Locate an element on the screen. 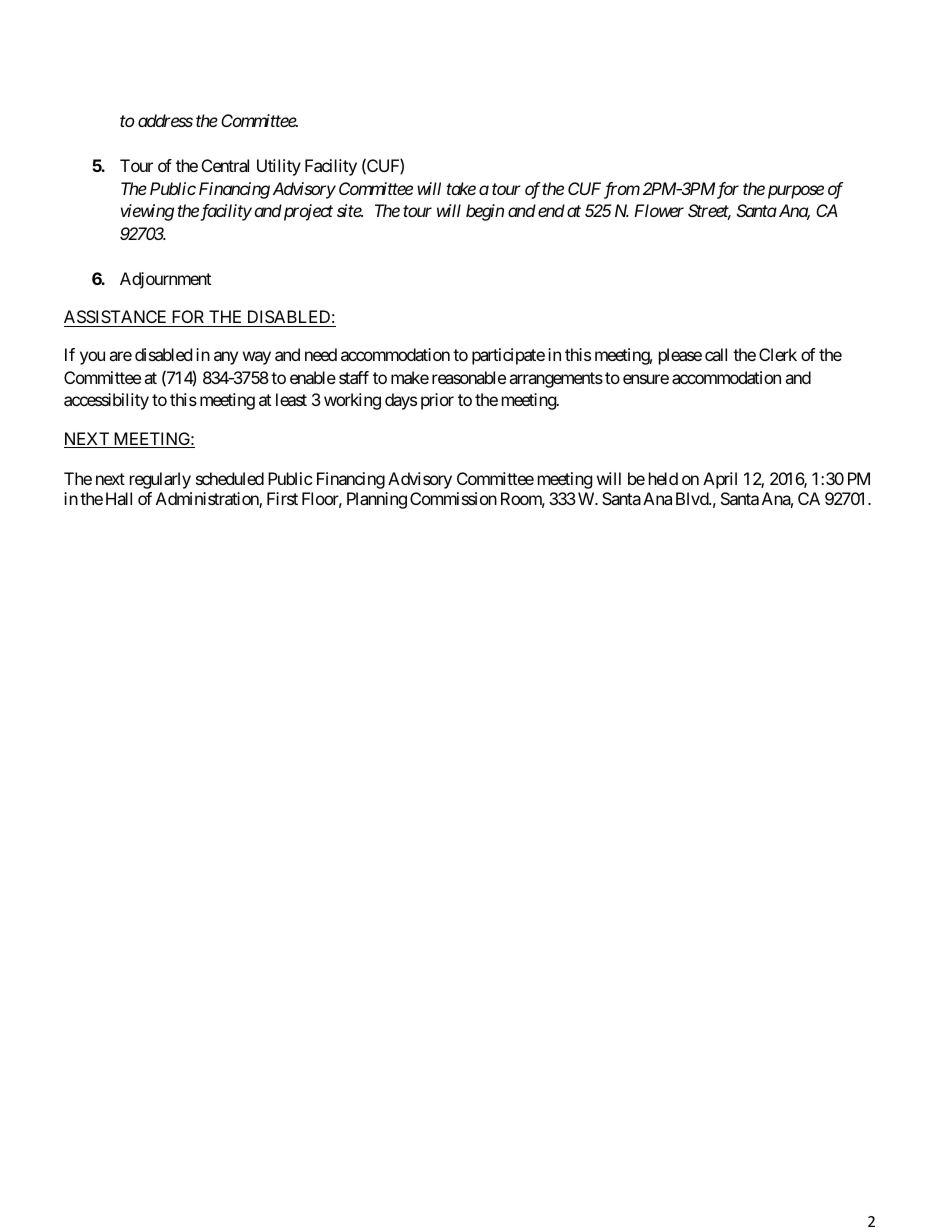 The height and width of the screenshot is (1232, 952). purpose is located at coordinates (796, 192).
